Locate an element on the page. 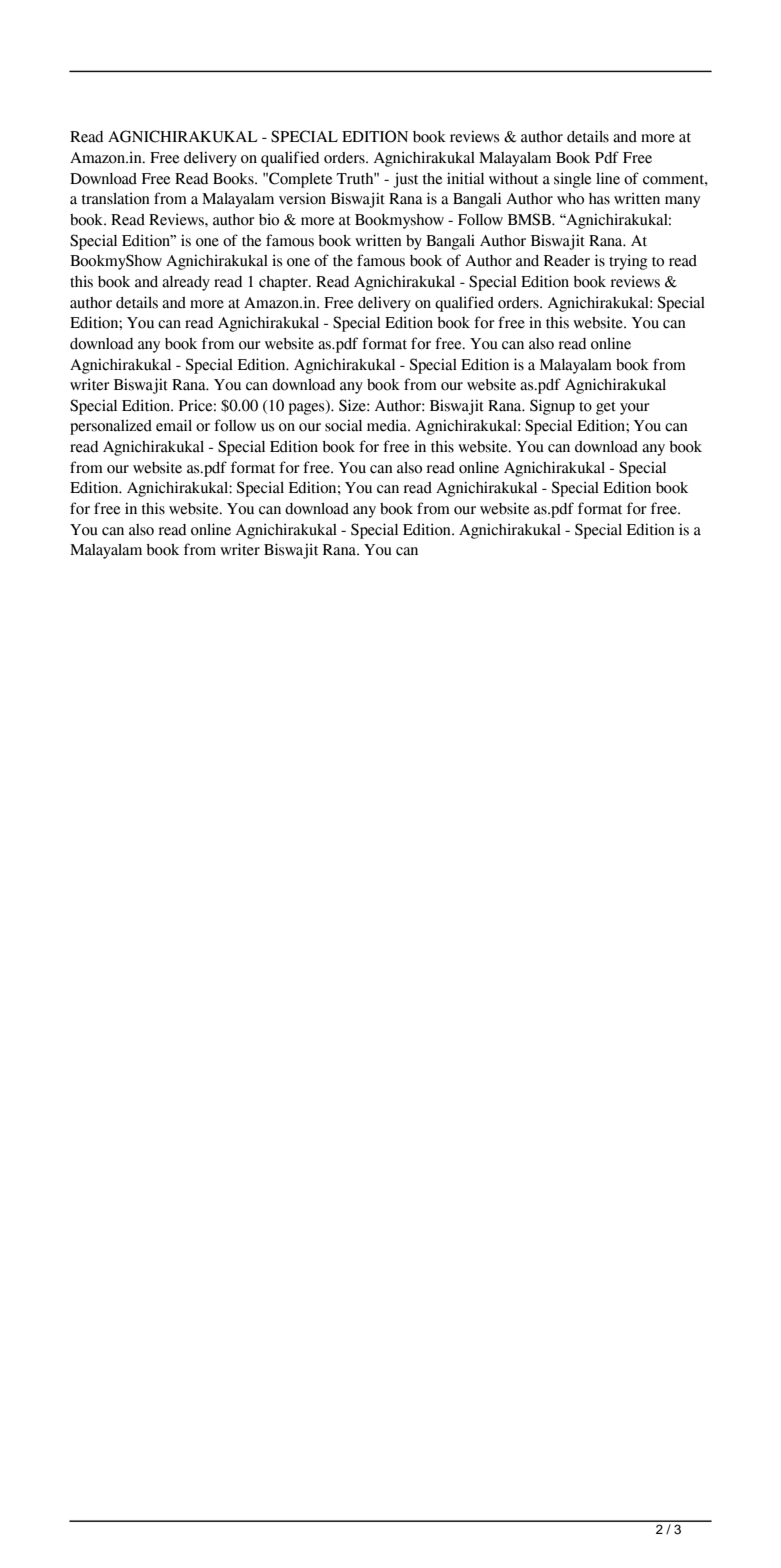 The width and height of the page is (781, 1568). just is located at coordinates (405, 180).
